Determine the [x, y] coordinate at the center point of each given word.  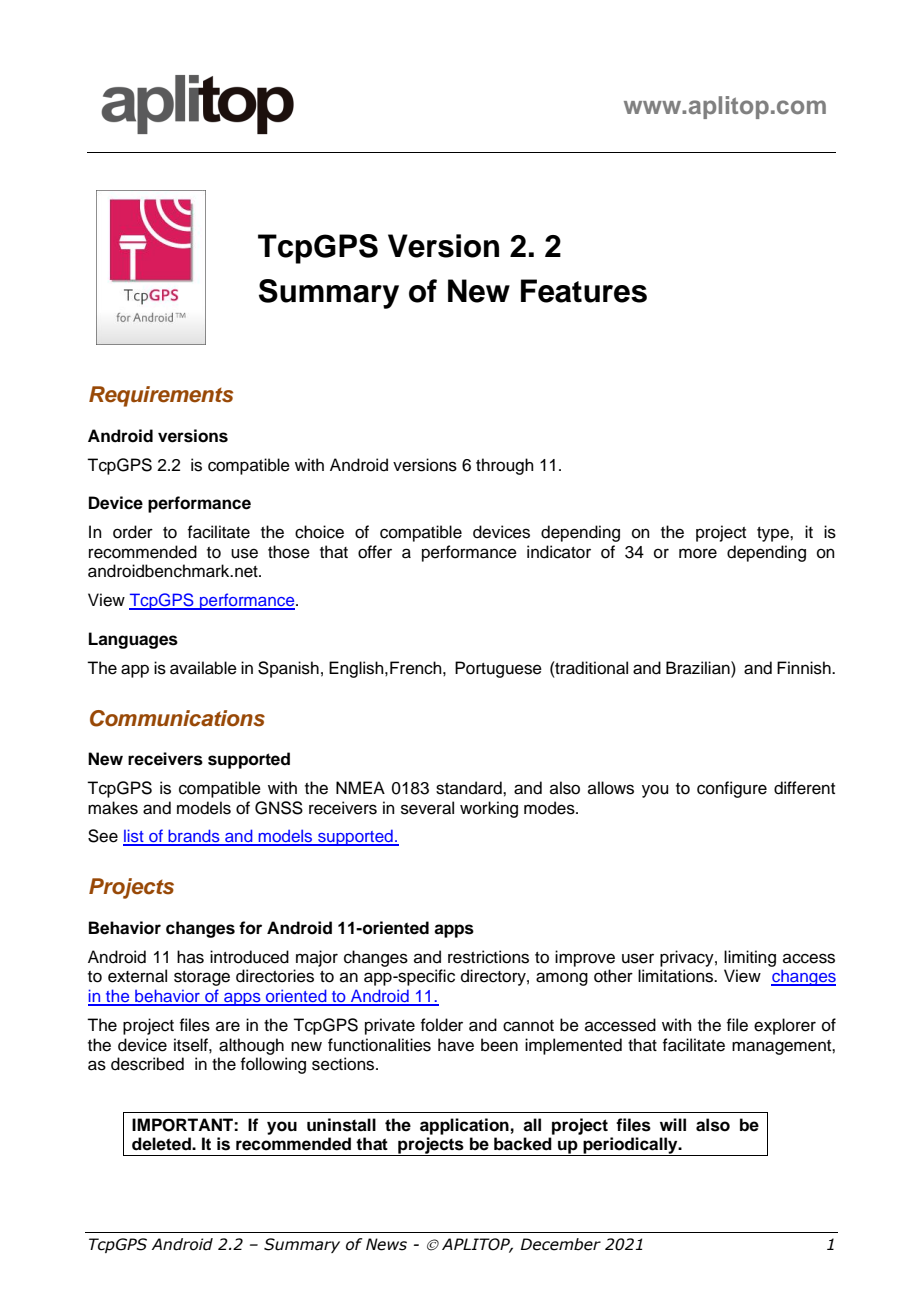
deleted [162, 1144]
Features [584, 291]
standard [470, 788]
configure [732, 789]
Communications [177, 718]
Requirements [161, 396]
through [505, 466]
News [386, 1244]
